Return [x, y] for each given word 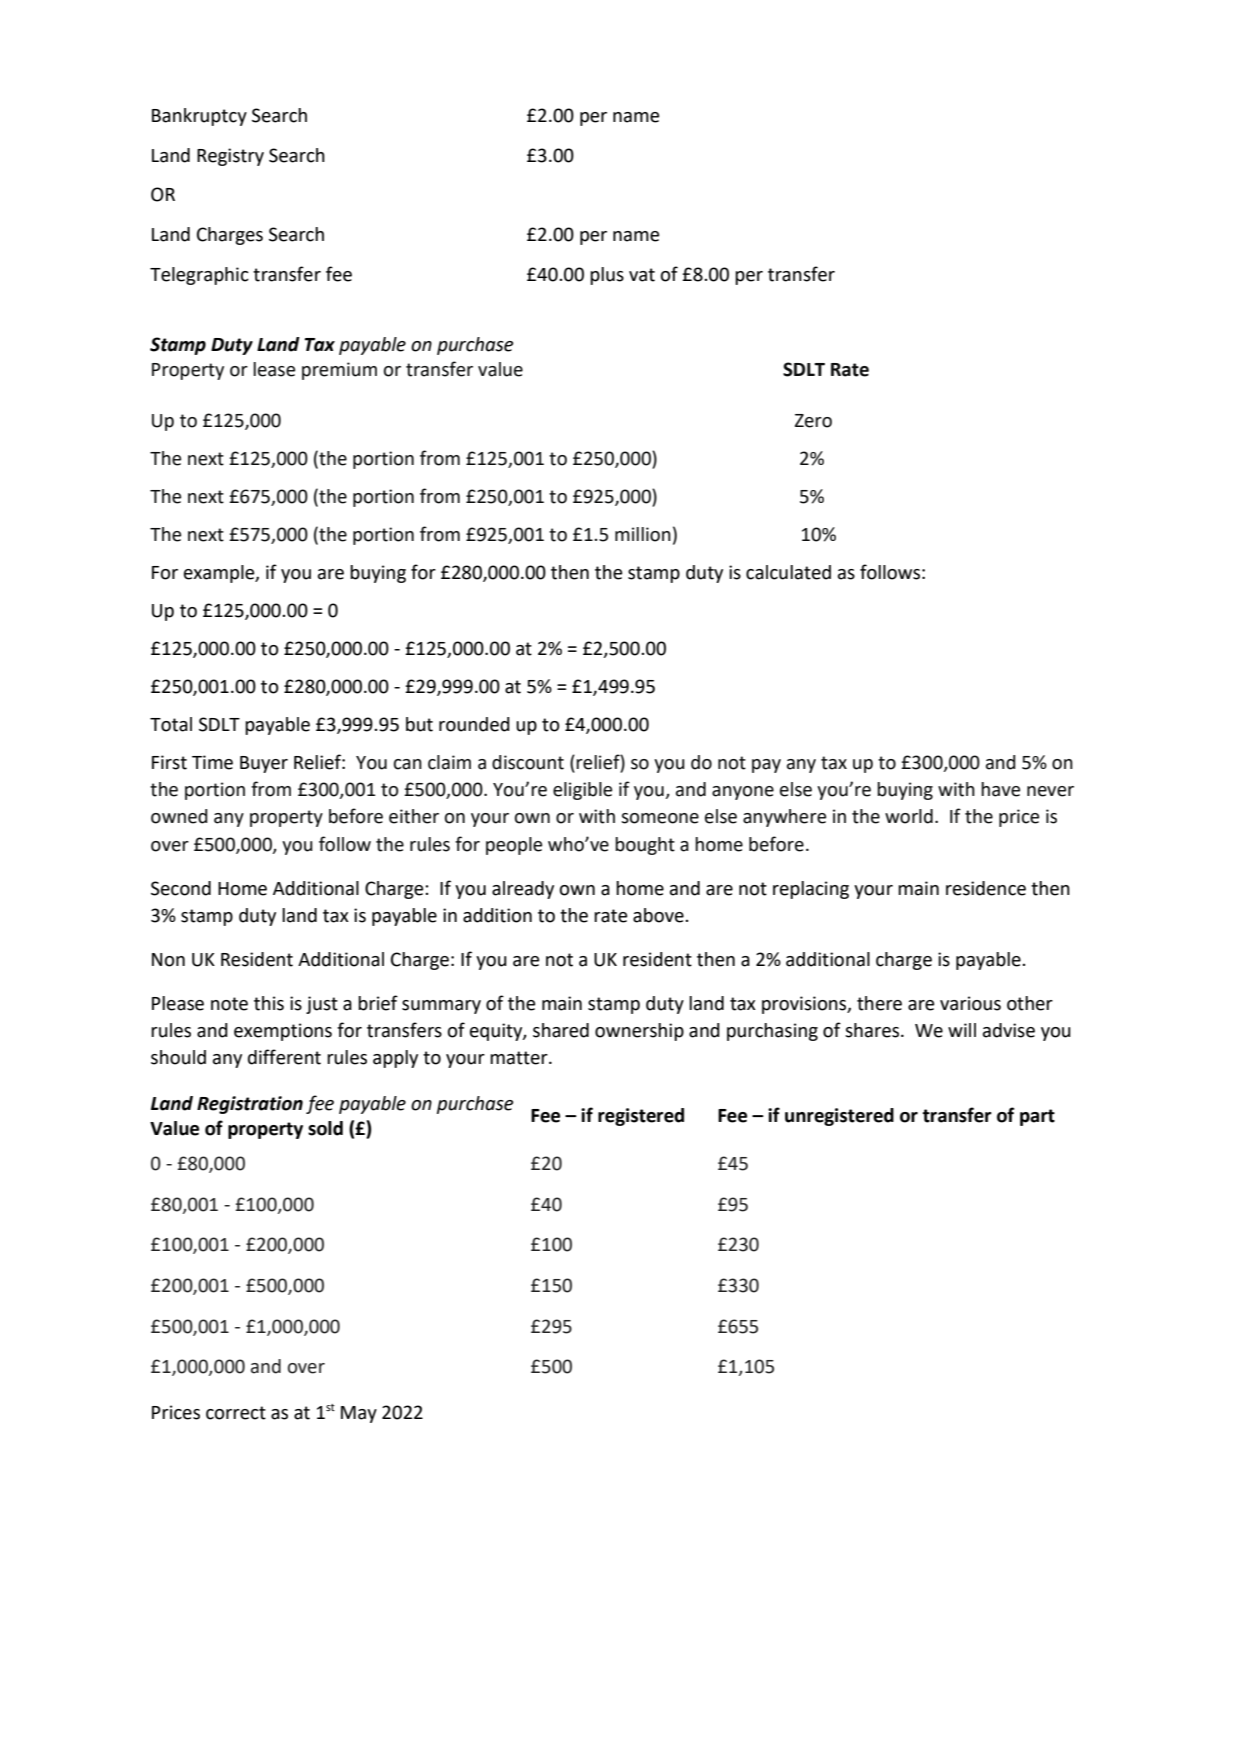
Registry [230, 157]
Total [171, 724]
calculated [788, 572]
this [269, 1003]
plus [607, 276]
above [659, 915]
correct [236, 1413]
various [970, 1003]
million [643, 534]
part [1037, 1117]
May [359, 1414]
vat [642, 275]
